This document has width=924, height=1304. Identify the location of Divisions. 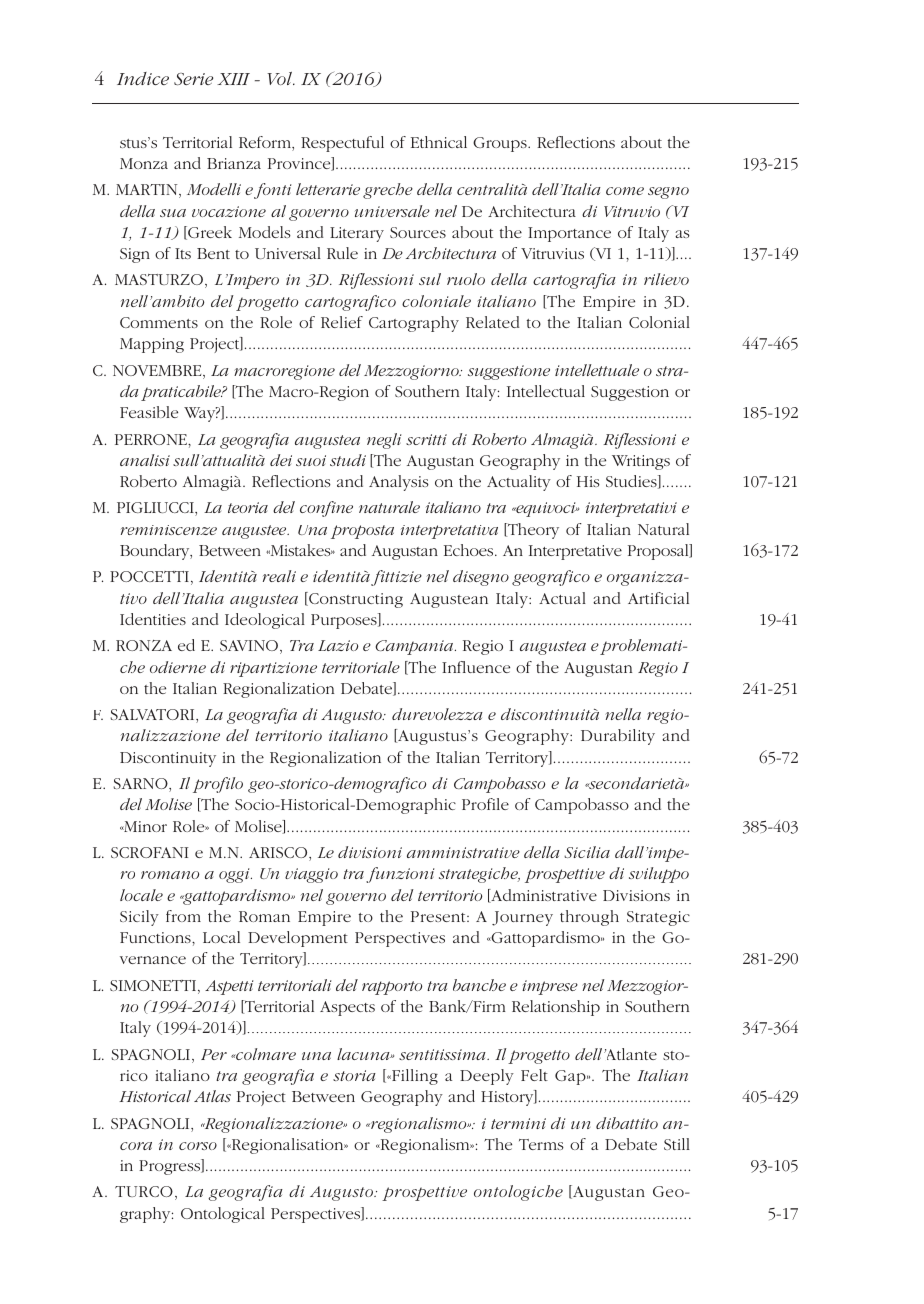
(636, 895).
